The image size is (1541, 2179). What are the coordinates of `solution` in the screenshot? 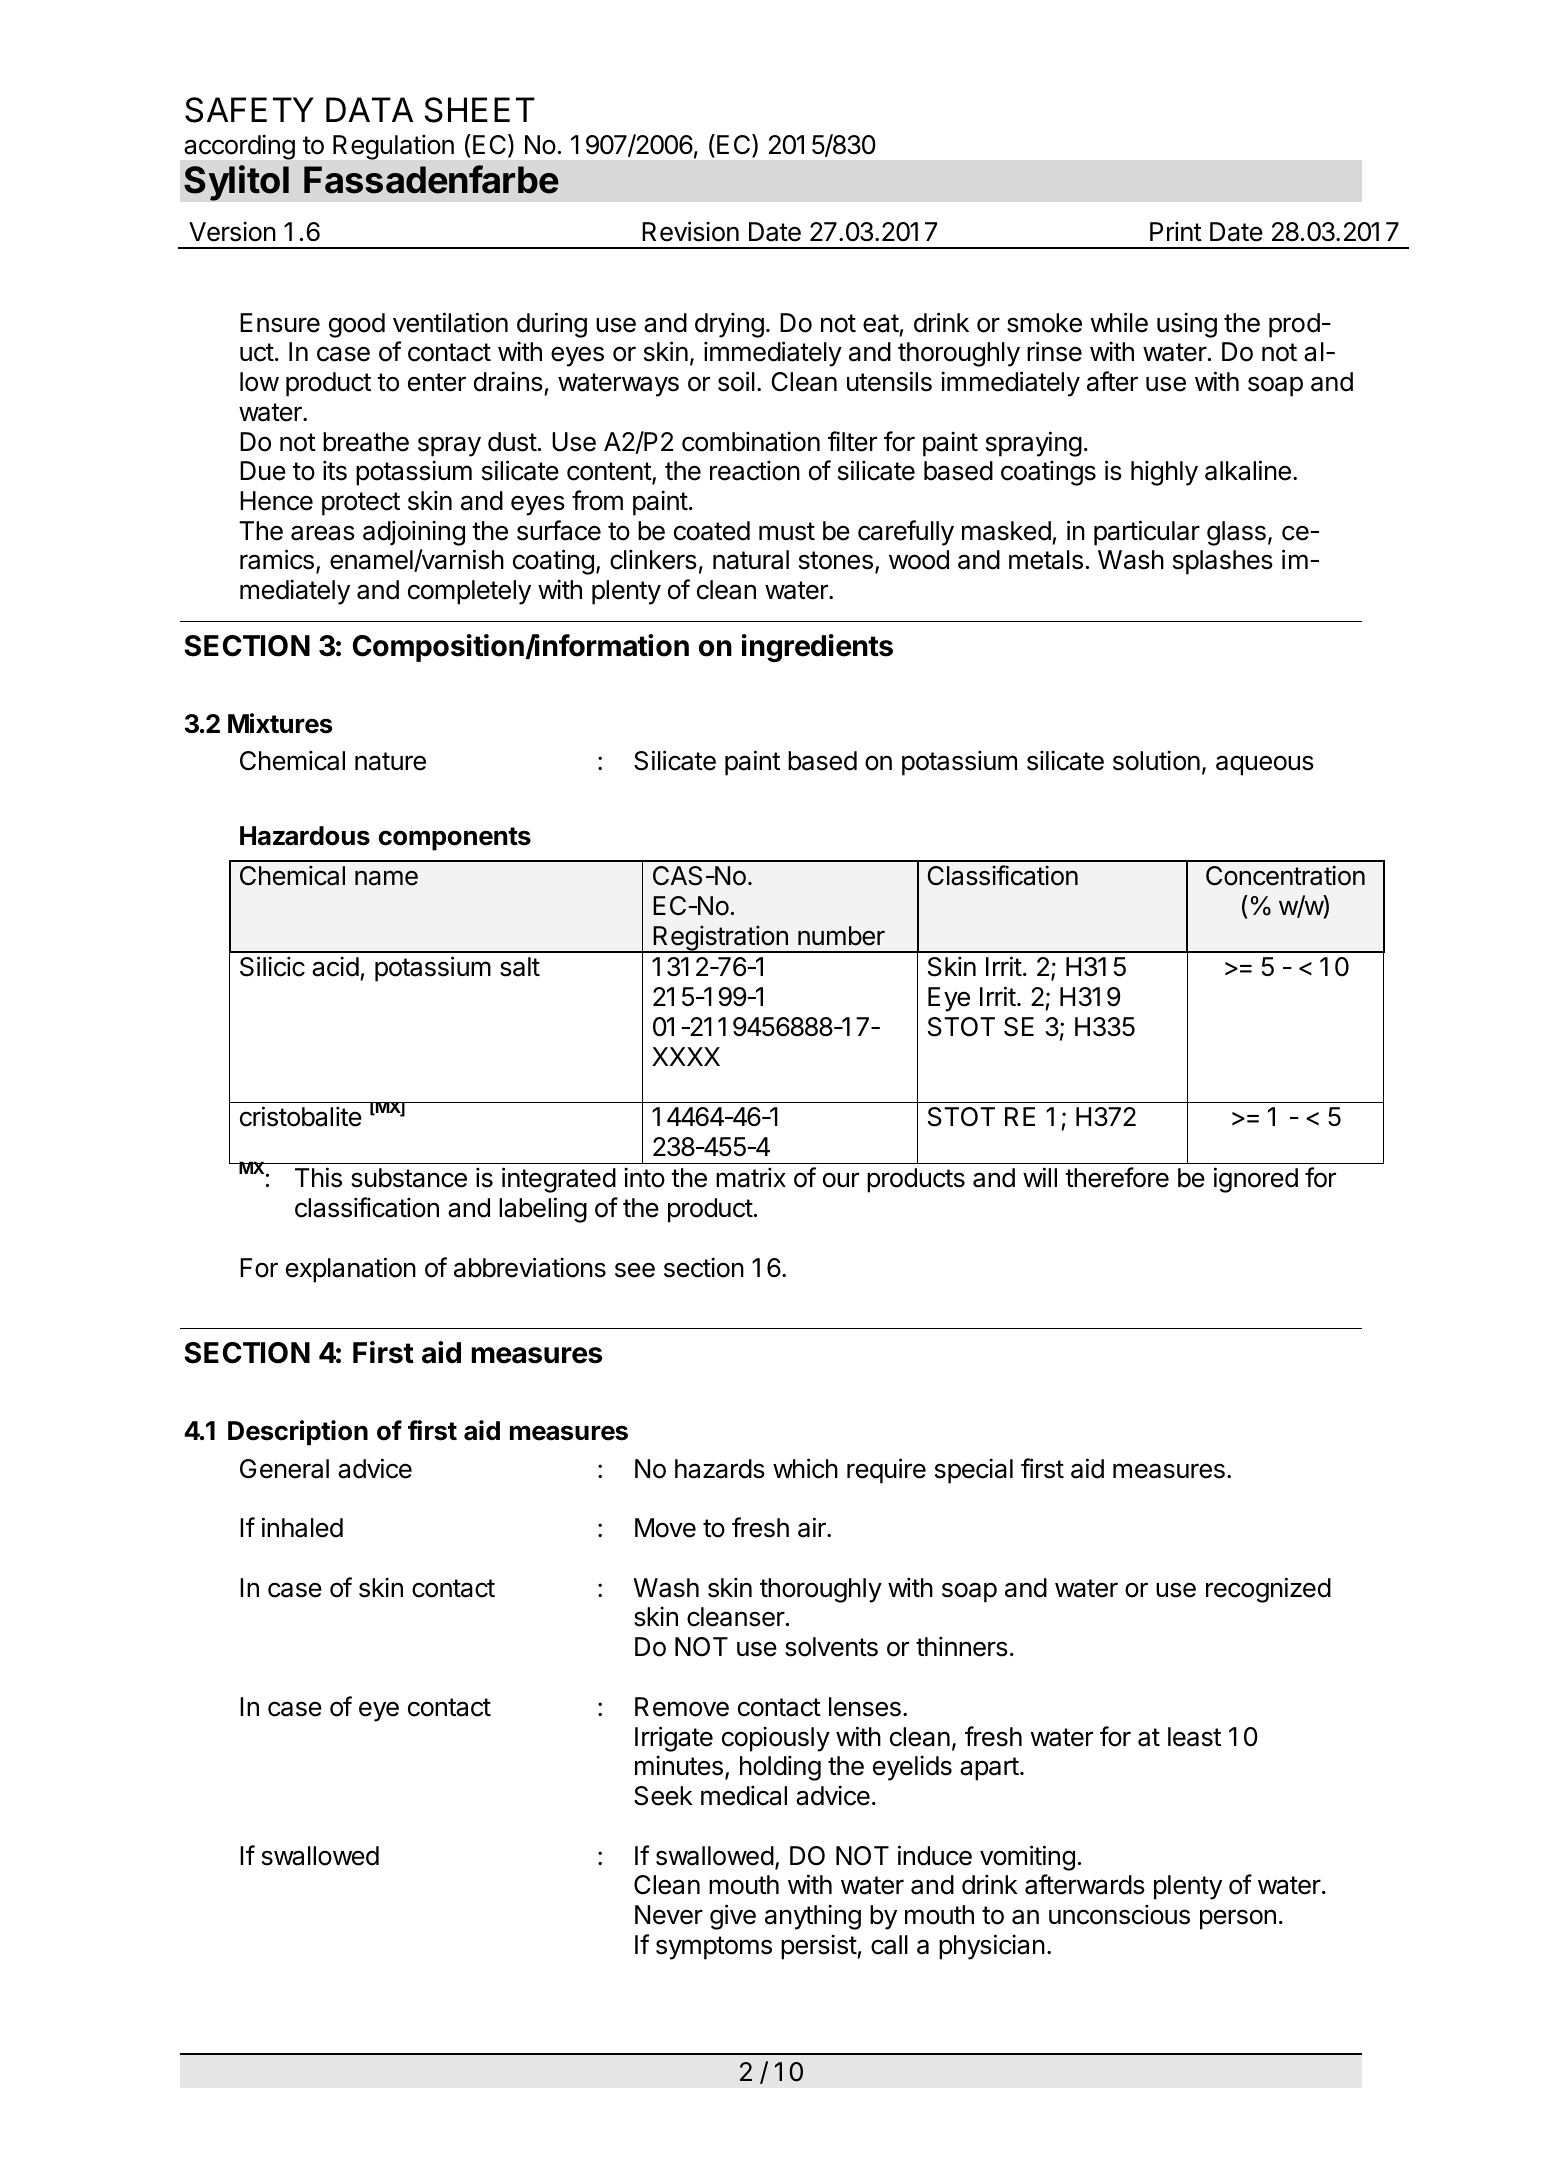 It's located at (1156, 760).
